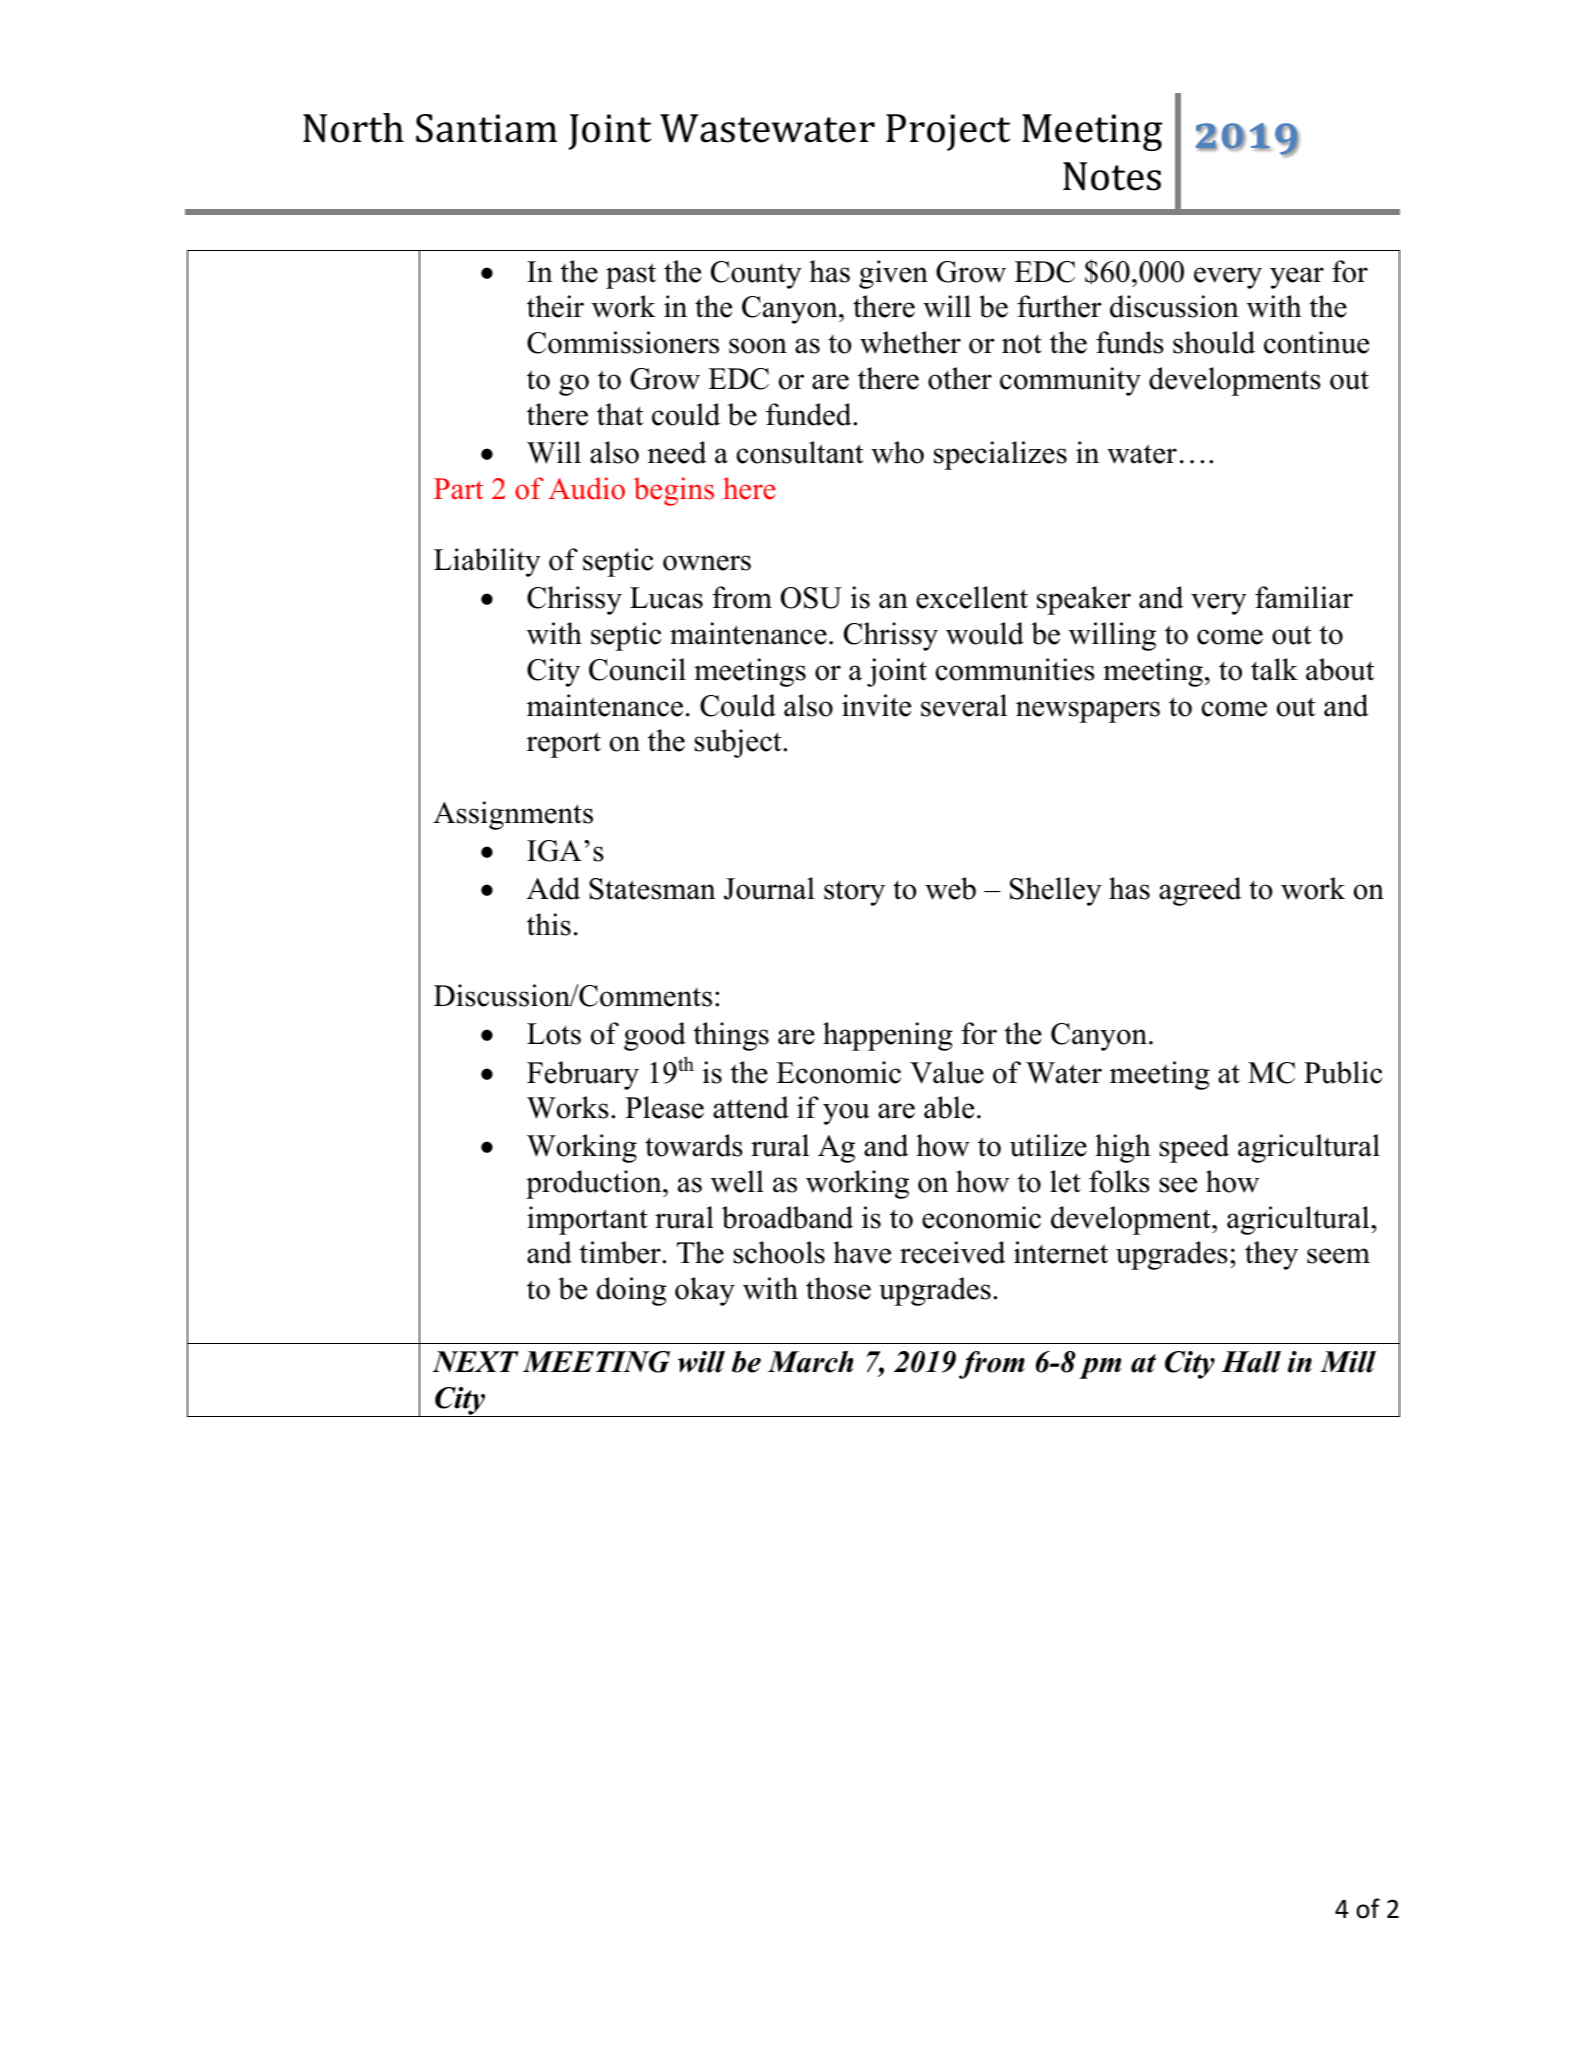 This page has width=1587, height=2054. Describe the element at coordinates (893, 274) in the page. I see `given` at that location.
